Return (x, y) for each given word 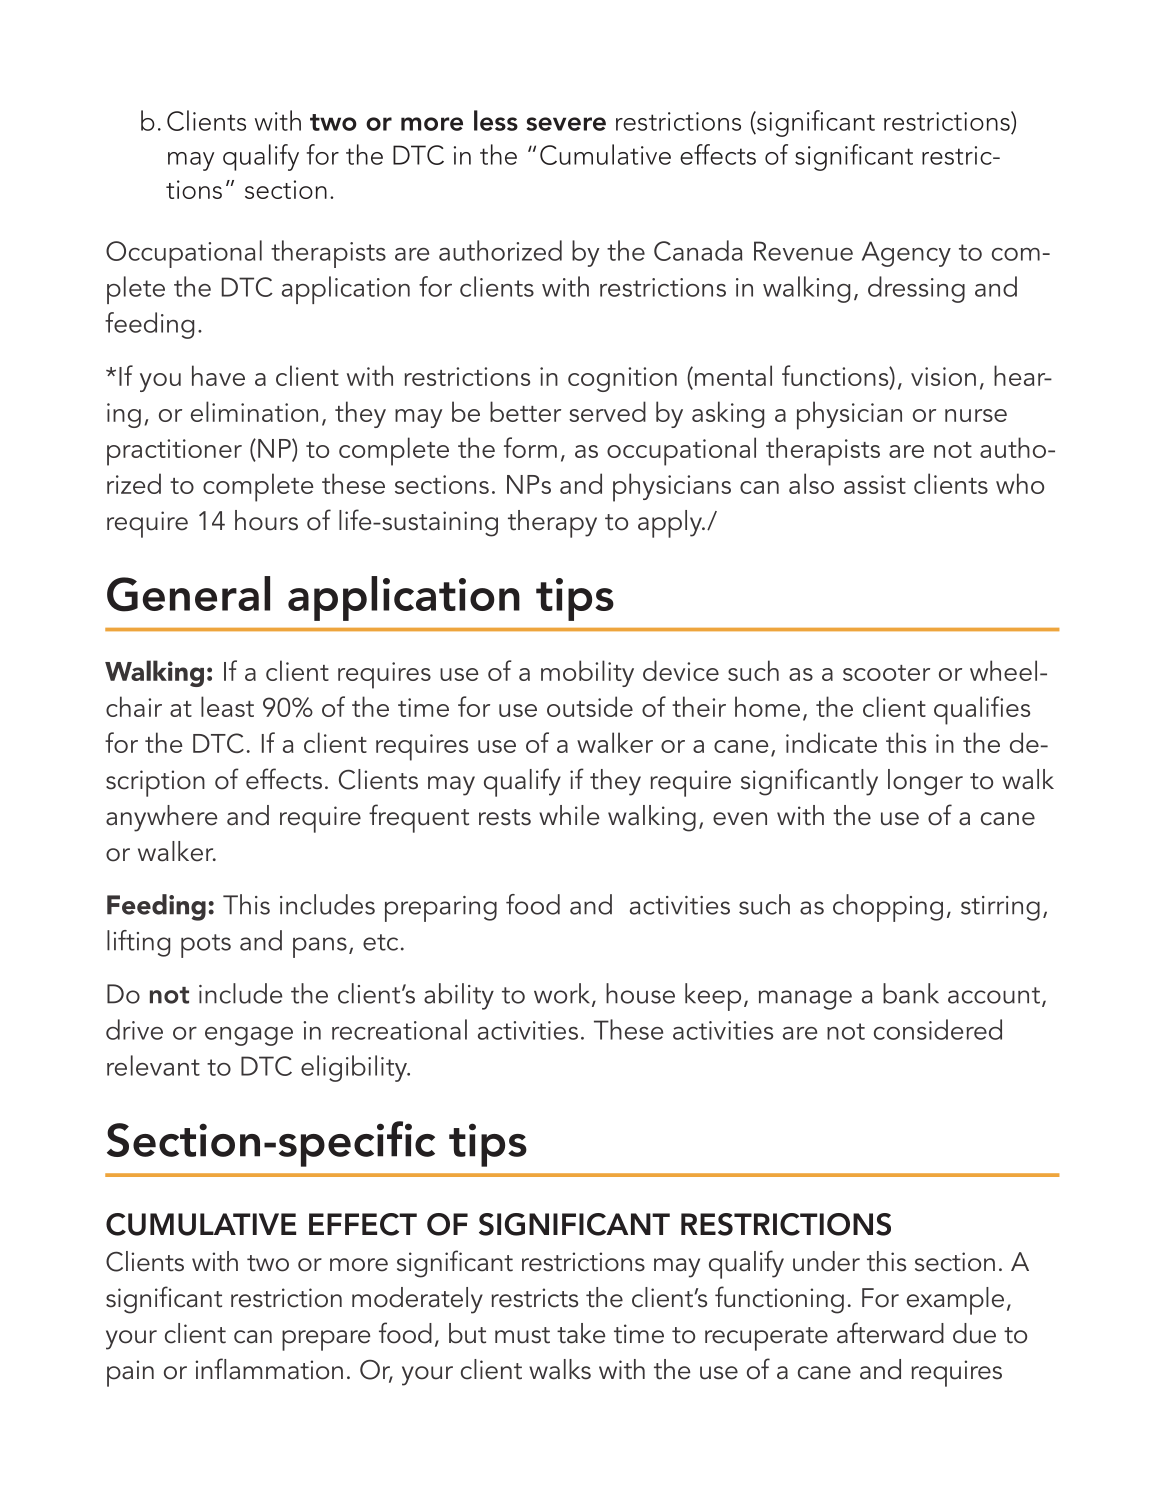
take (581, 1333)
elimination (254, 411)
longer (925, 782)
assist (875, 484)
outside (590, 706)
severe (566, 124)
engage (249, 1036)
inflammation (269, 1369)
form (530, 447)
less (496, 120)
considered (938, 1029)
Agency (906, 254)
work (563, 994)
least (227, 706)
